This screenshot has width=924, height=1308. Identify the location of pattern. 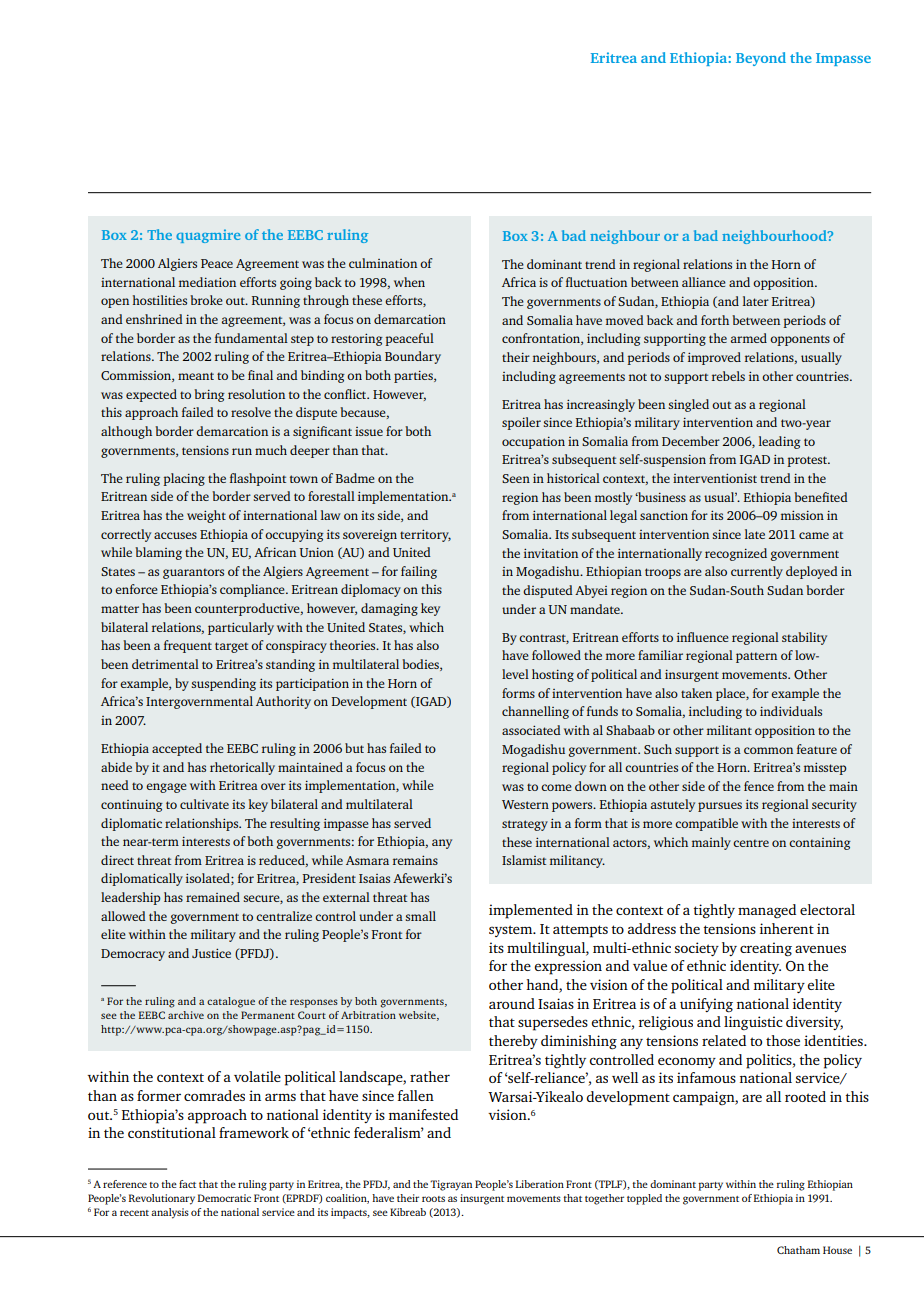
(756, 657).
